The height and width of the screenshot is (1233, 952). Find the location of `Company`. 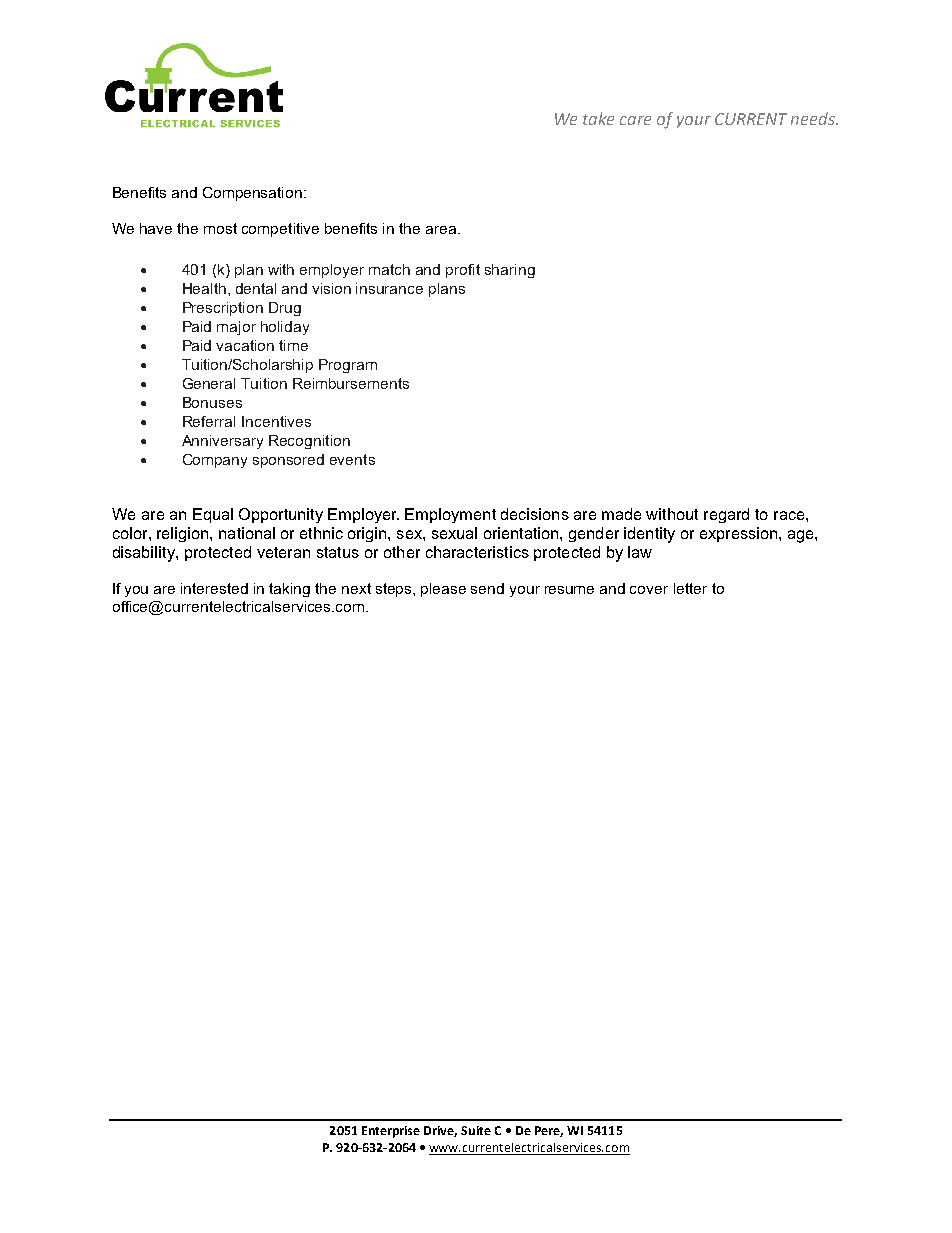

Company is located at coordinates (215, 461).
